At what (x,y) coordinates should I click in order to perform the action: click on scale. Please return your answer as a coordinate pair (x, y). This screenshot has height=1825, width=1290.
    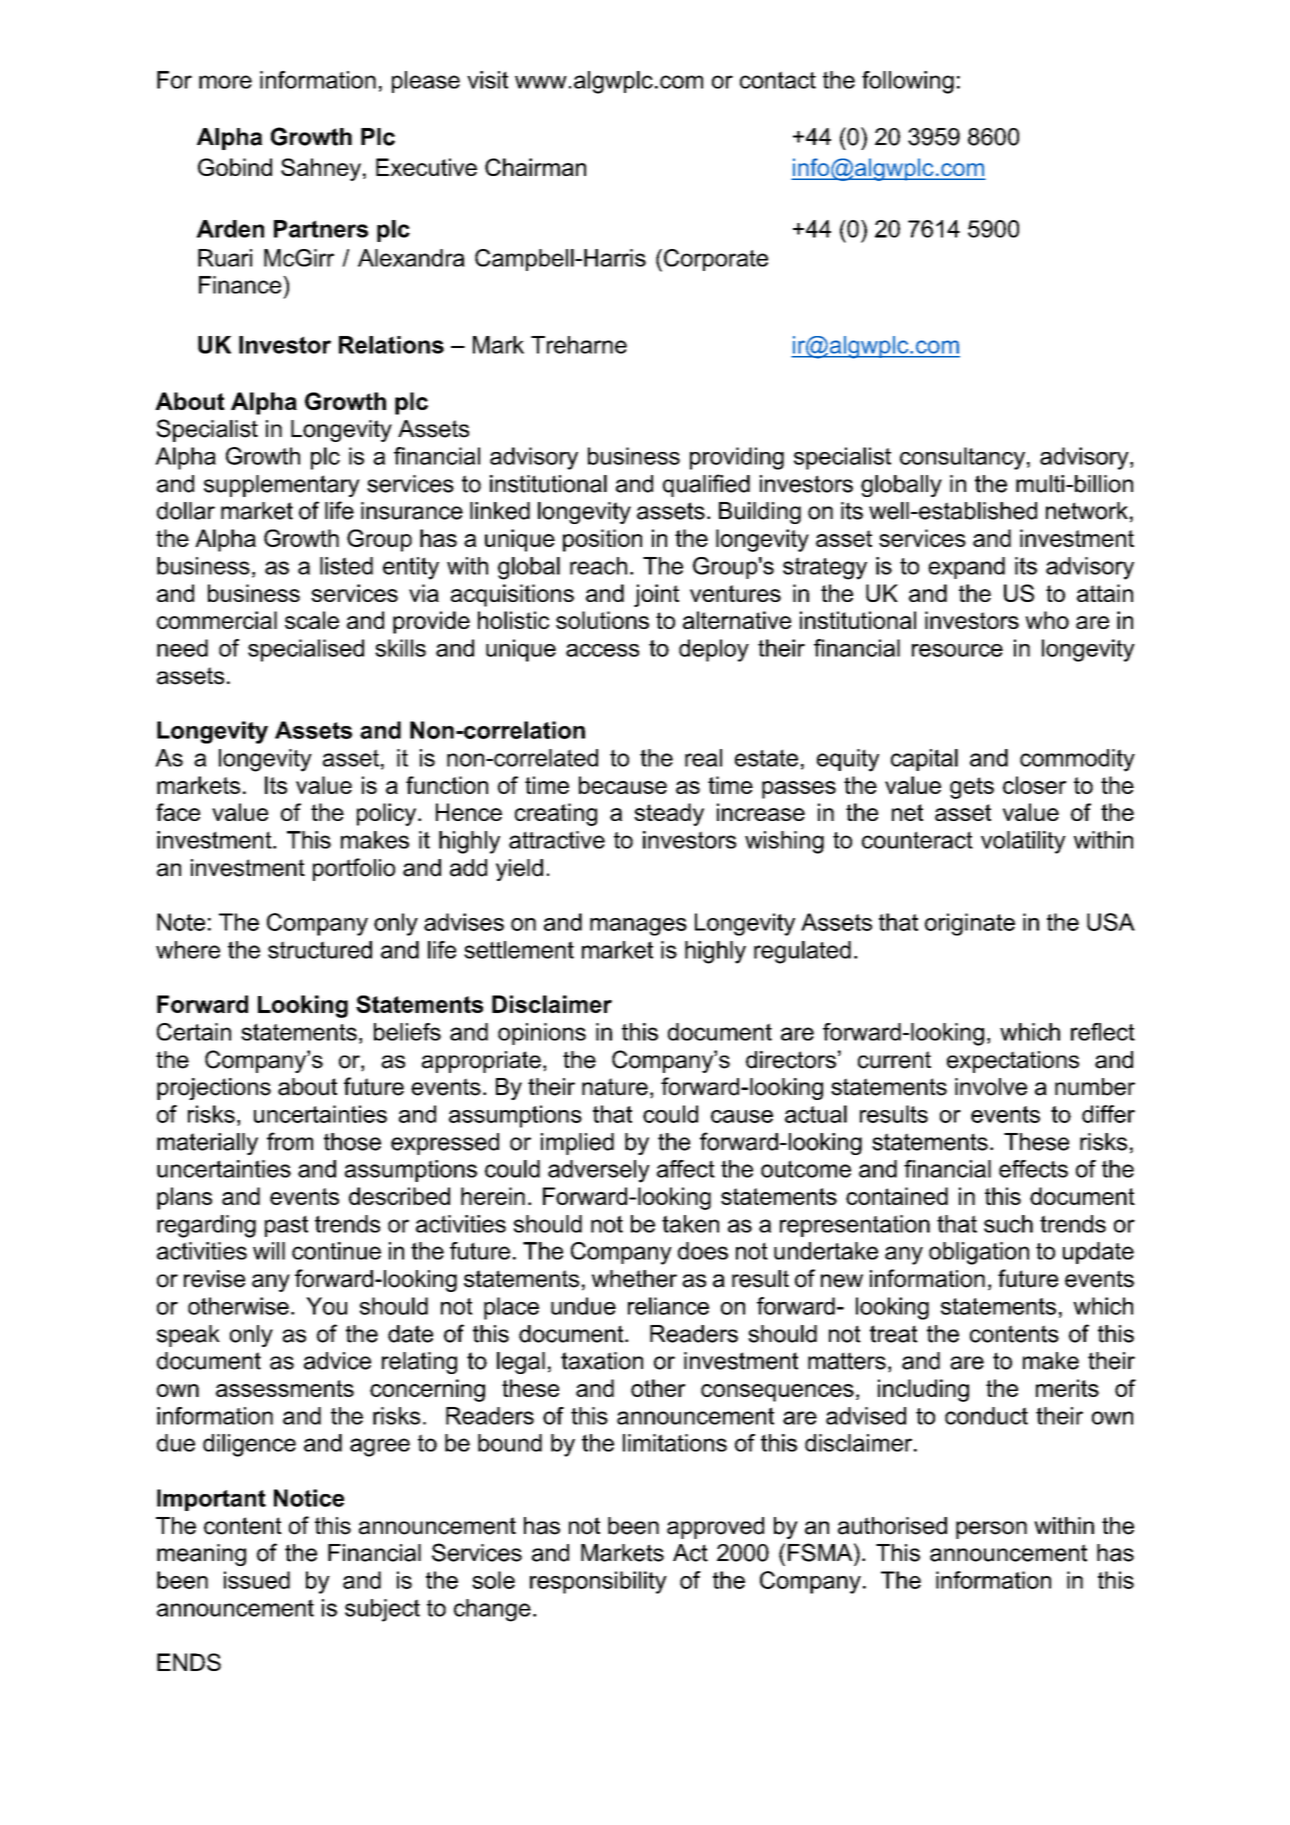
    Looking at the image, I should click on (312, 620).
